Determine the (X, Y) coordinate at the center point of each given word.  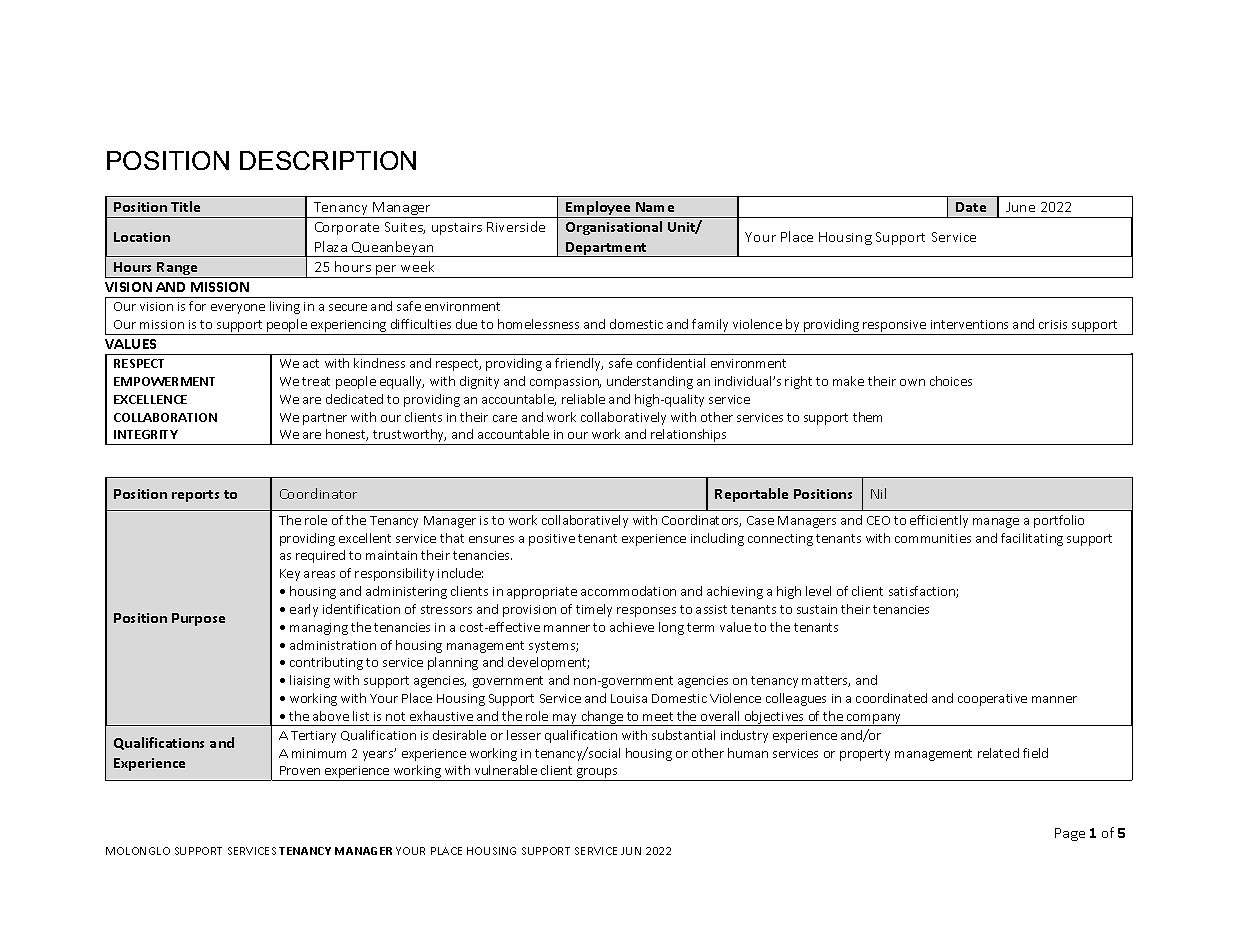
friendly (579, 364)
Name (655, 207)
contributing (326, 663)
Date (971, 207)
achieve (632, 627)
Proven (300, 770)
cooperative (992, 700)
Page (1070, 834)
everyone (238, 309)
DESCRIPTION (328, 160)
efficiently (939, 521)
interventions (969, 324)
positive (552, 540)
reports (195, 496)
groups (597, 774)
